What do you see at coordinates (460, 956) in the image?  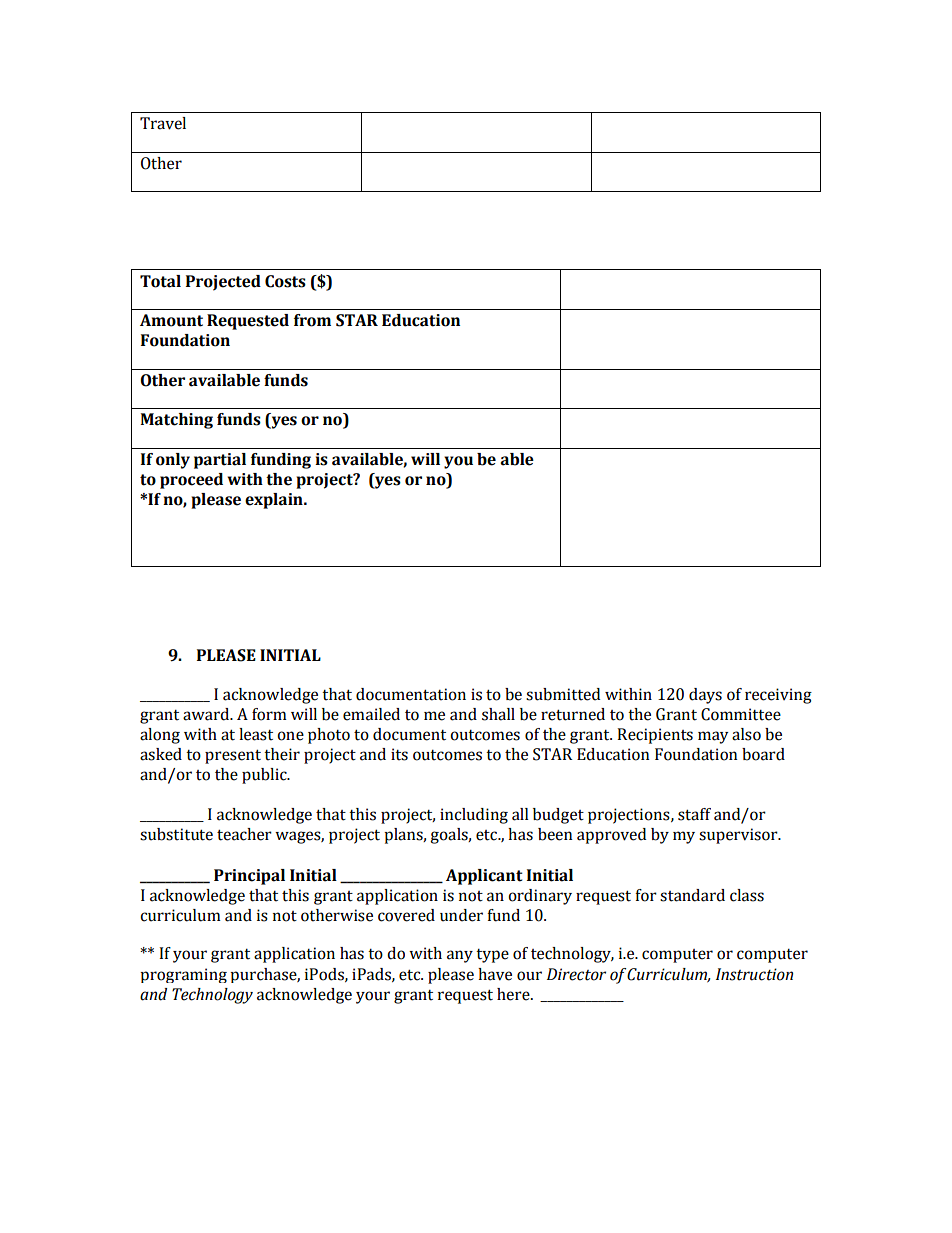 I see `any` at bounding box center [460, 956].
